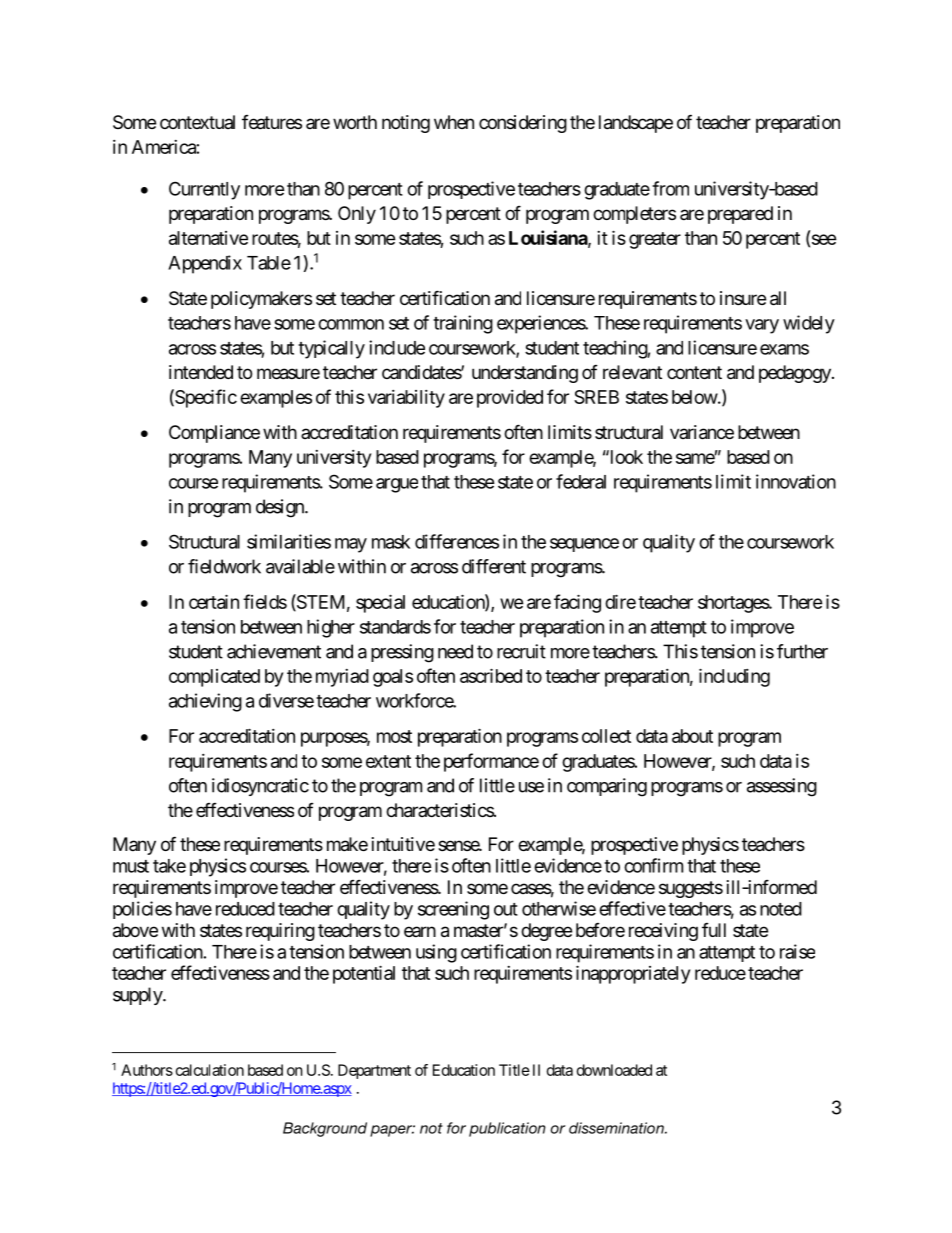 The width and height of the screenshot is (952, 1233). I want to click on need, so click(455, 651).
